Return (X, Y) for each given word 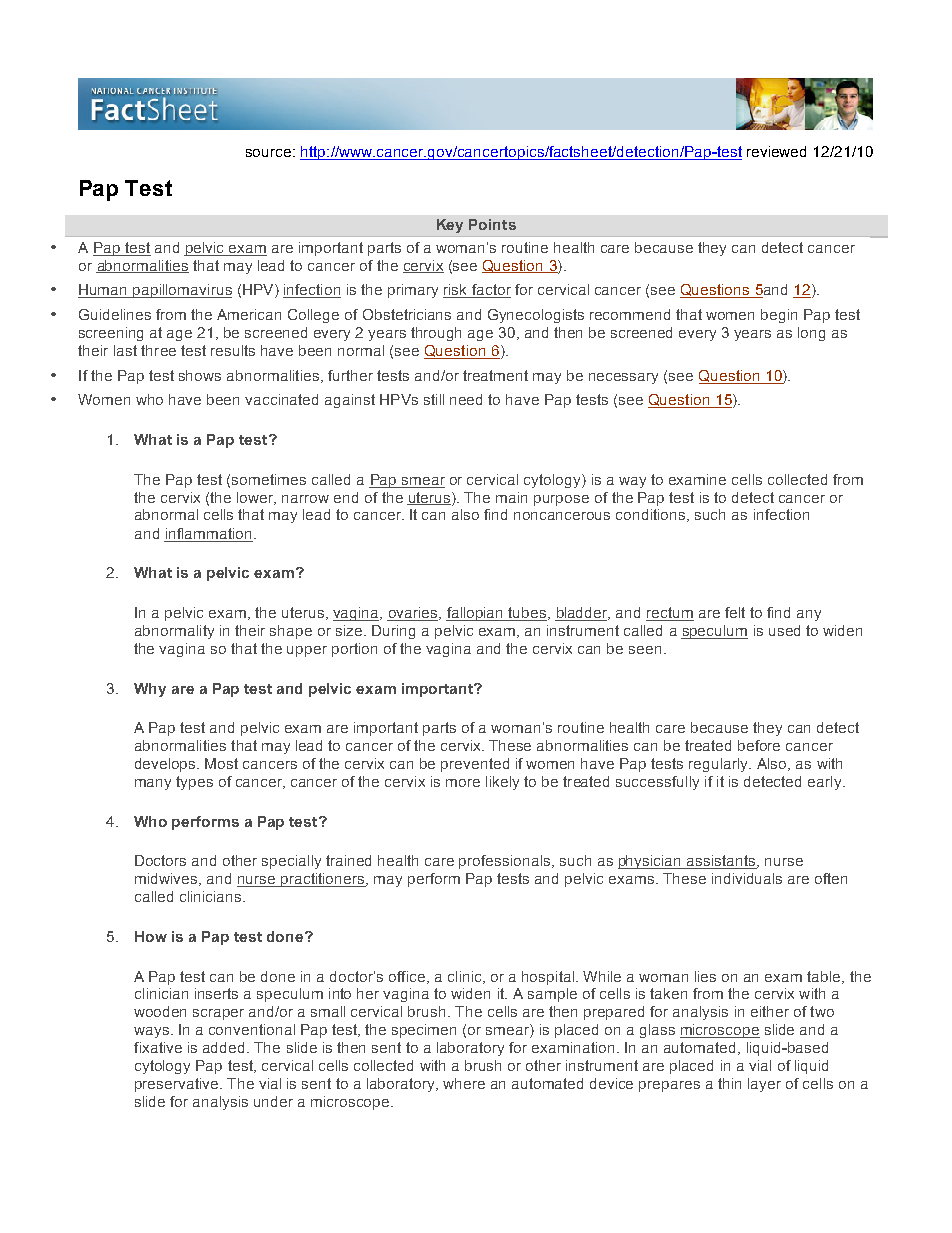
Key (450, 226)
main (511, 497)
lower (256, 498)
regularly (720, 765)
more (463, 783)
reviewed (776, 151)
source (268, 153)
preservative (178, 1085)
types (194, 783)
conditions (652, 515)
